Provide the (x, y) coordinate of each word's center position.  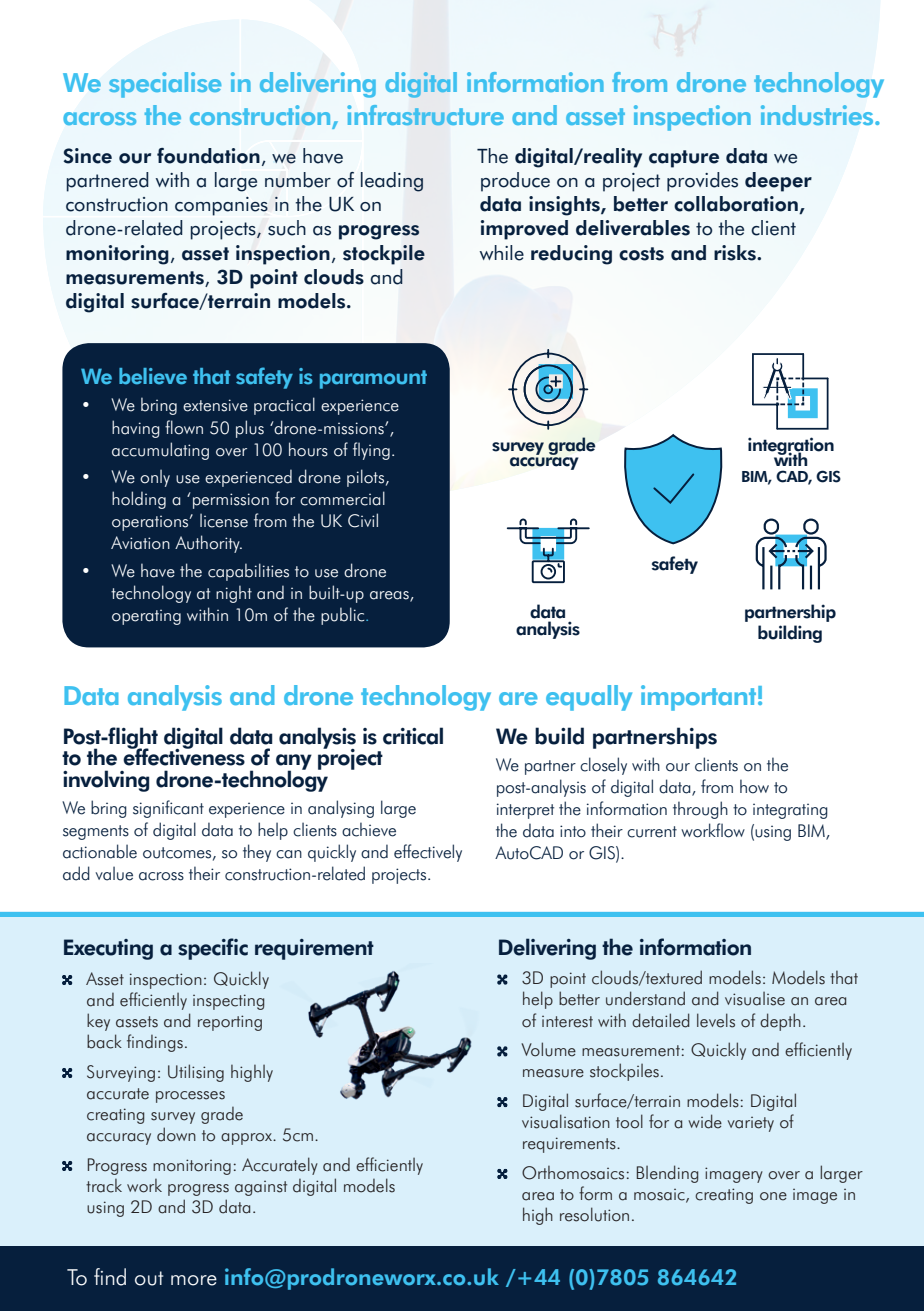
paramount (373, 379)
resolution (594, 1214)
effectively (428, 853)
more (194, 1280)
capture (684, 159)
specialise (165, 85)
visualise (755, 999)
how (754, 786)
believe (153, 376)
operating (146, 617)
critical (413, 736)
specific (213, 949)
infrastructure (425, 115)
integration (791, 447)
